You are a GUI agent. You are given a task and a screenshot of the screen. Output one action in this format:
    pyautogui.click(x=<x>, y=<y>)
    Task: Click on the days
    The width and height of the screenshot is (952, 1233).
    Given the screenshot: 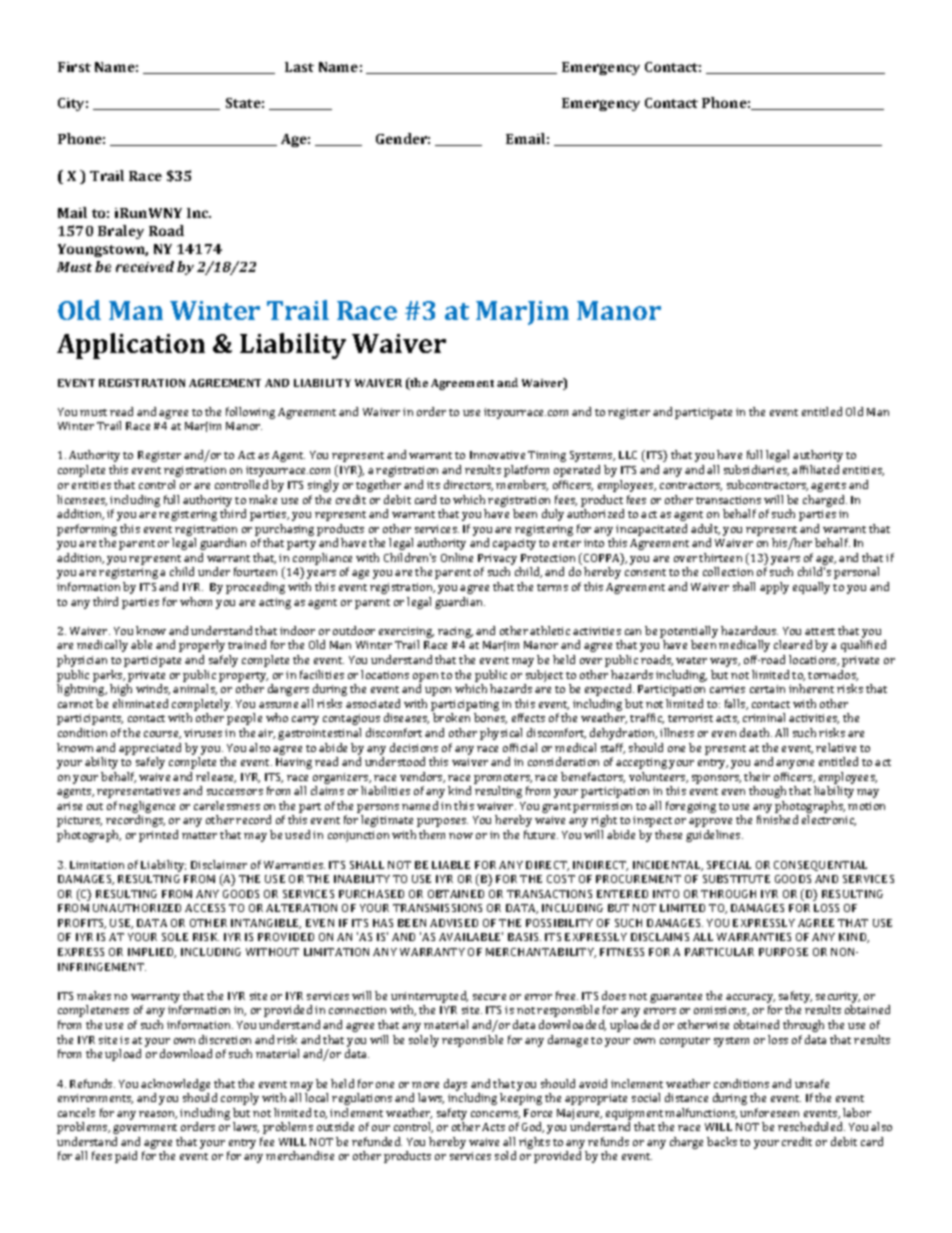 What is the action you would take?
    pyautogui.click(x=455, y=1085)
